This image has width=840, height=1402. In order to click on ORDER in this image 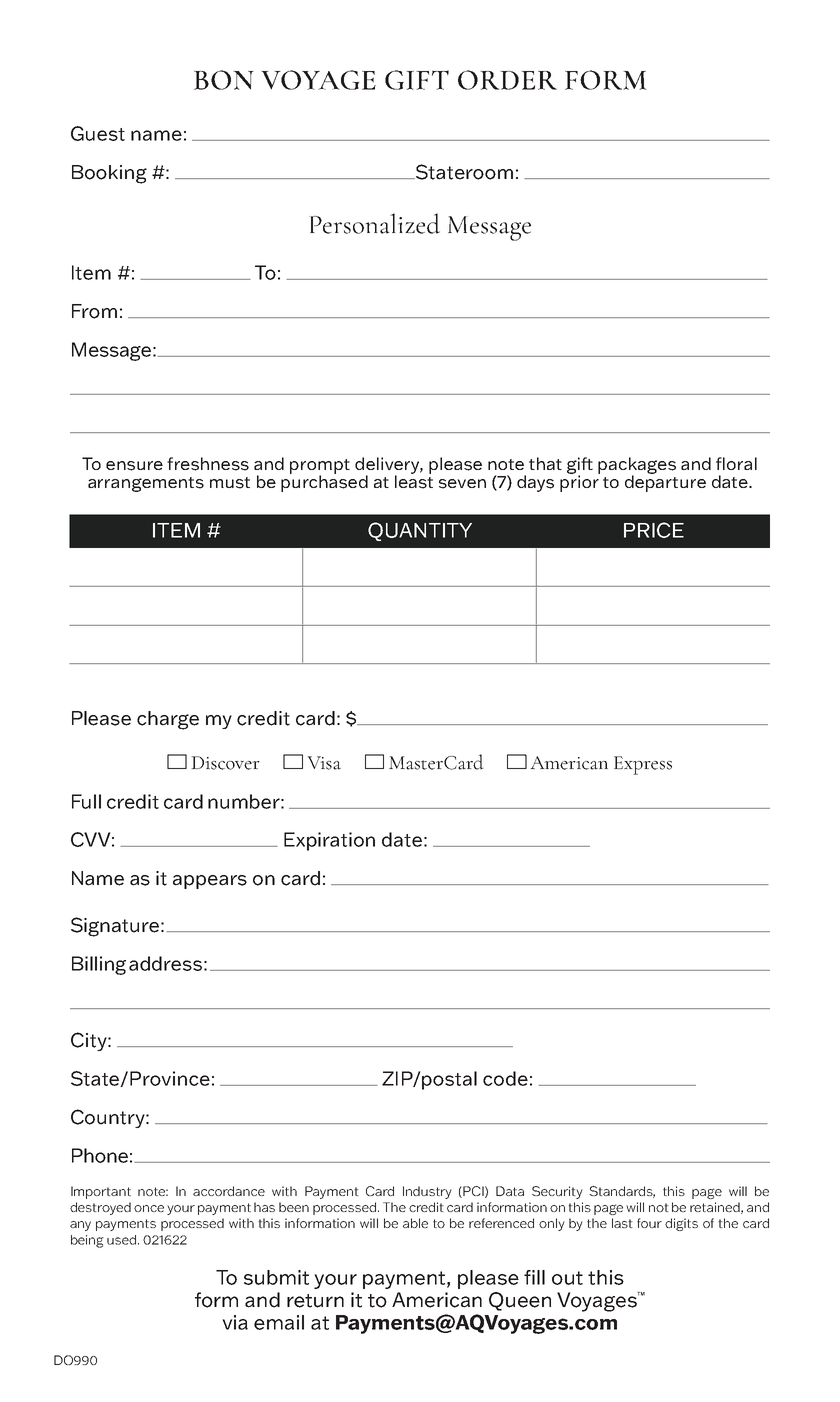, I will do `click(507, 80)`.
